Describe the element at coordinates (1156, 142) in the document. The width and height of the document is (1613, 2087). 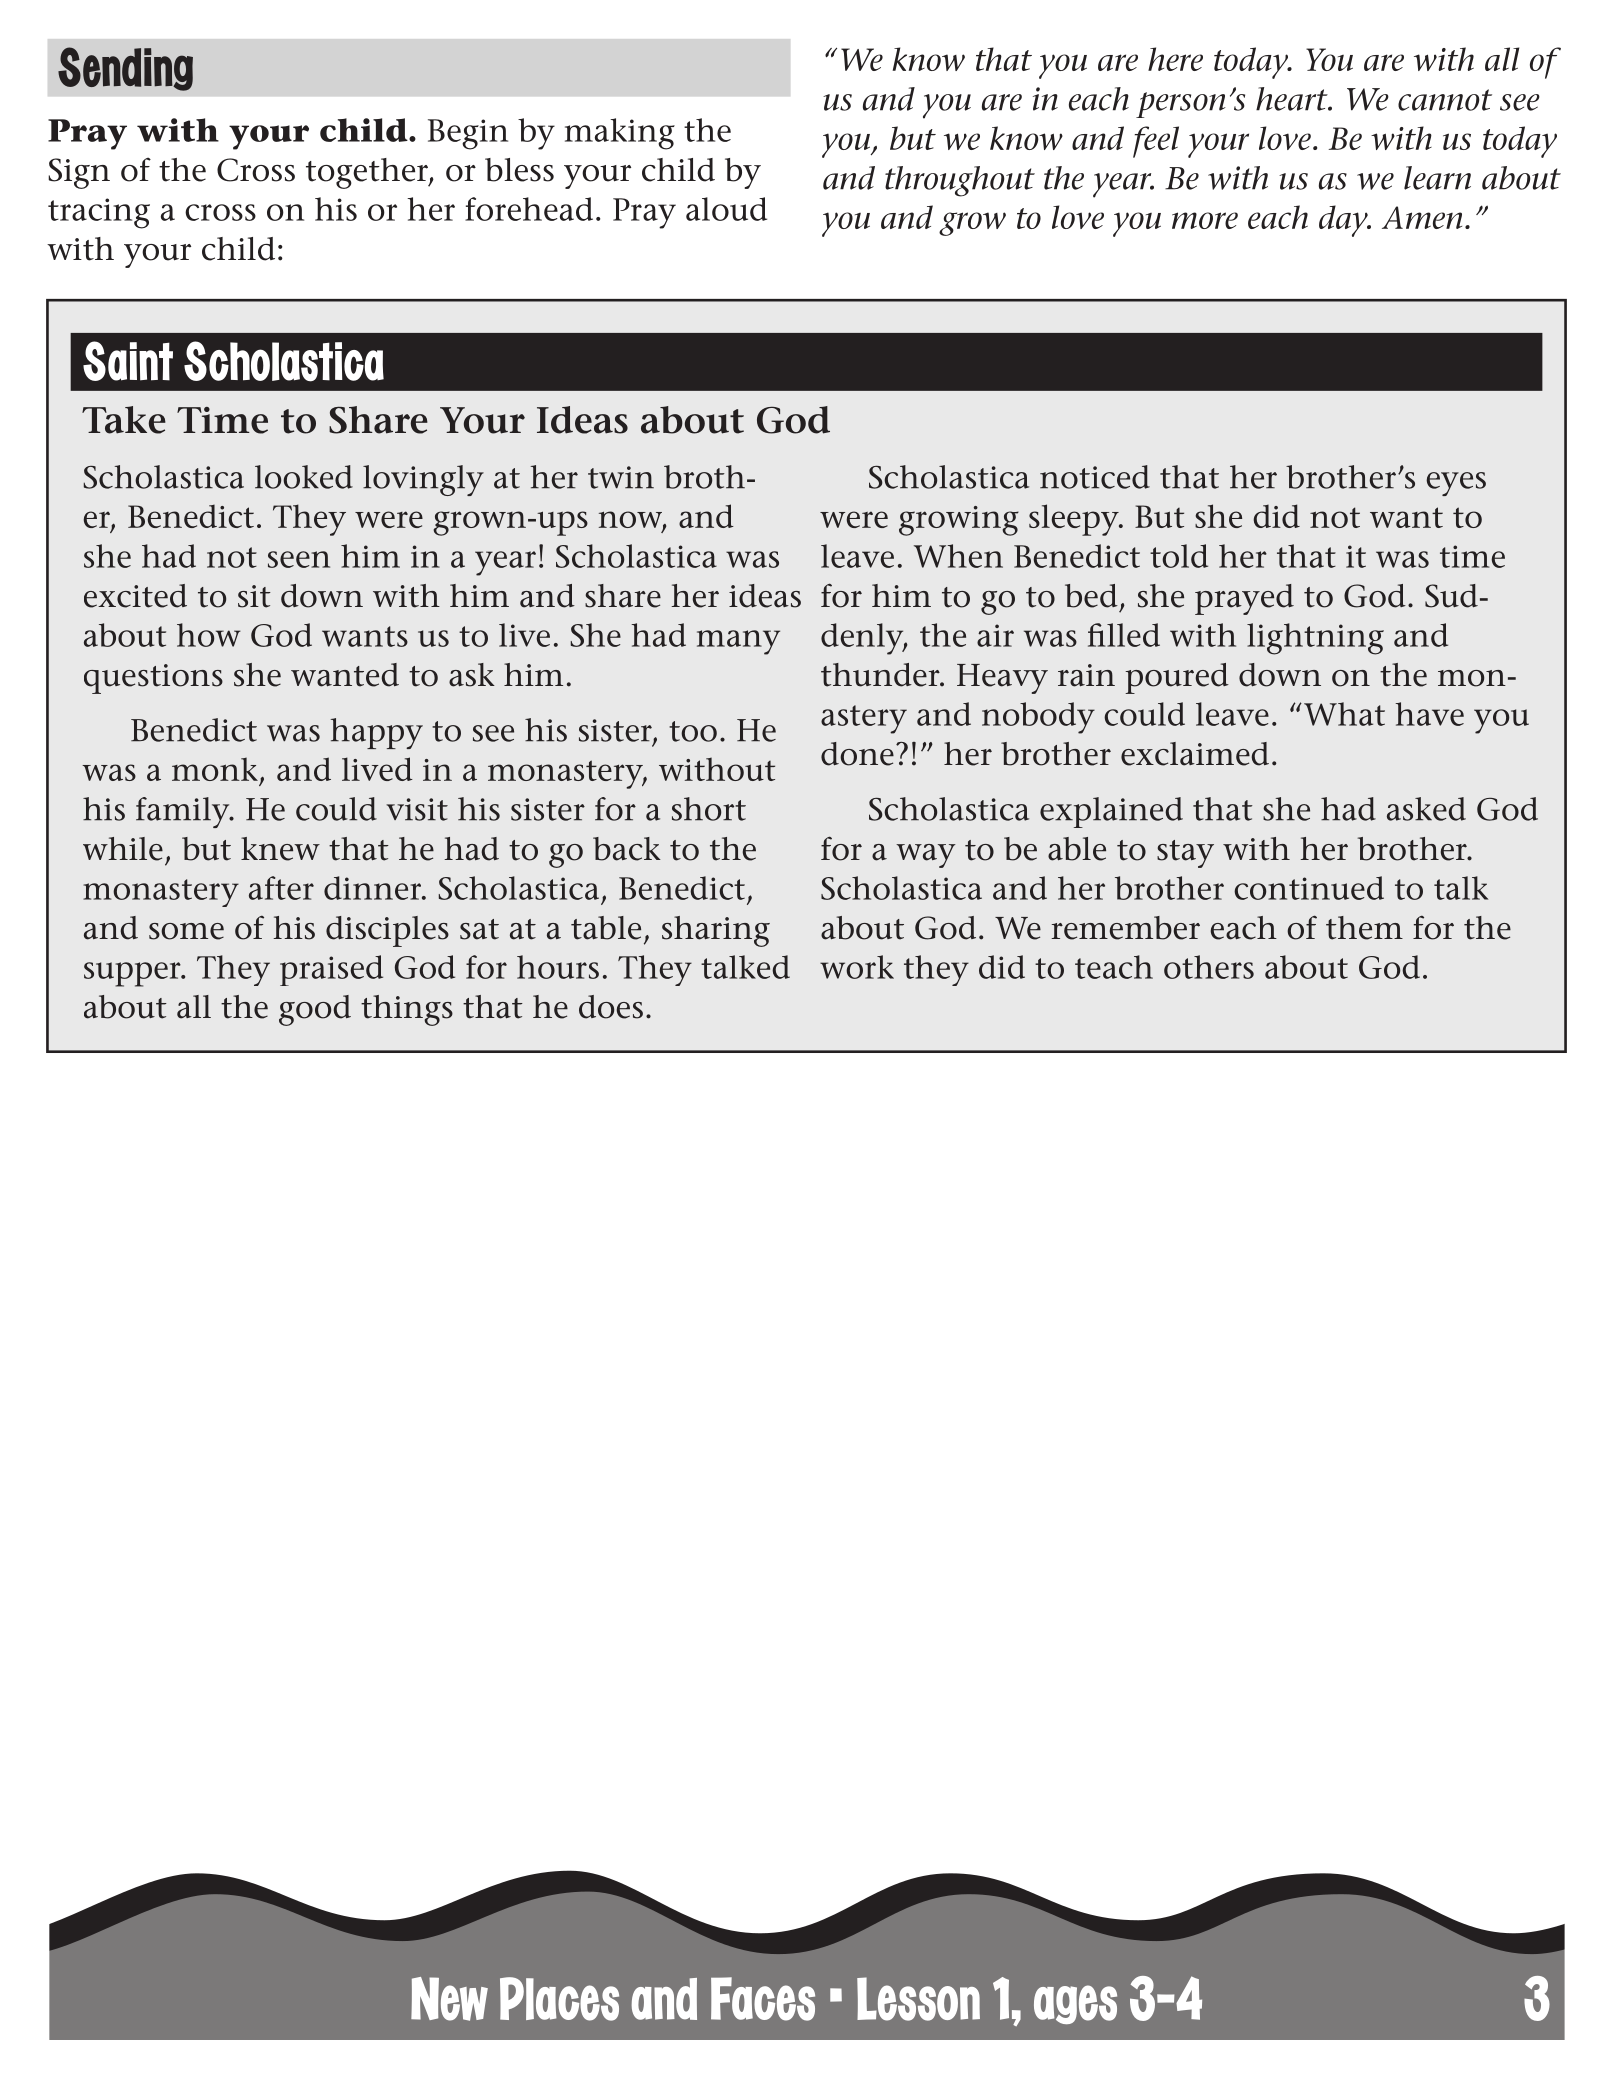
I see `feel` at that location.
